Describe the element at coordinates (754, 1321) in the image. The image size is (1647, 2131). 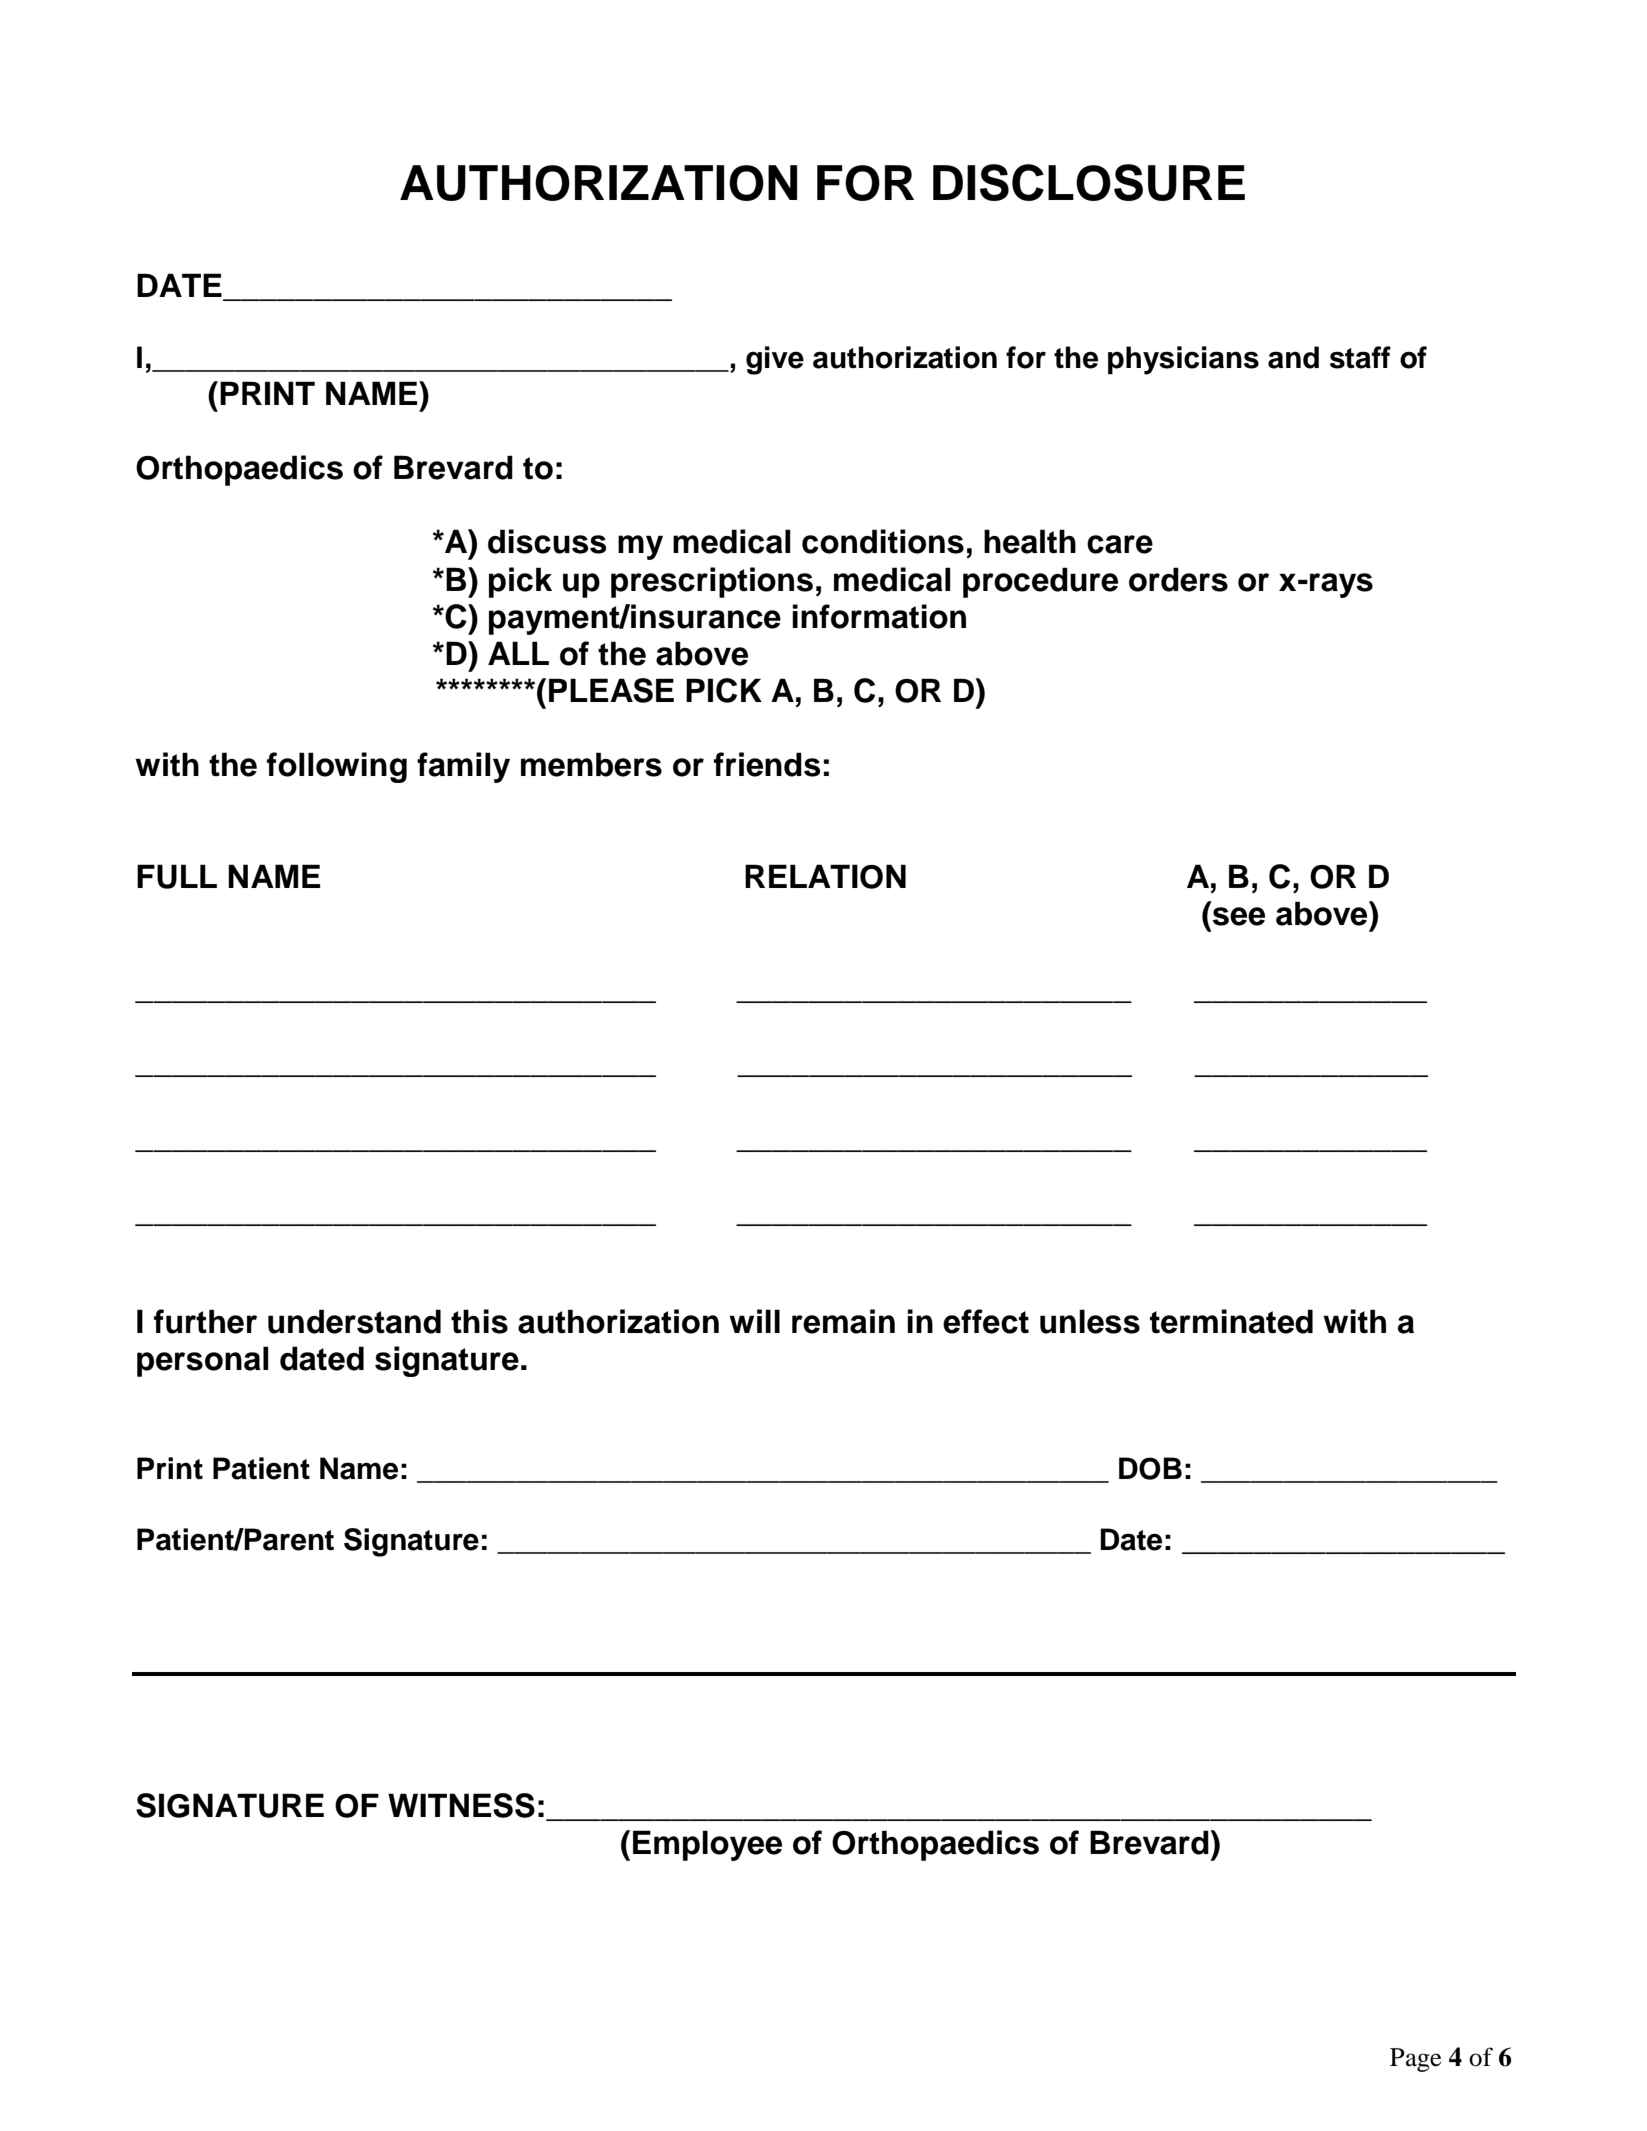
I see `will` at that location.
